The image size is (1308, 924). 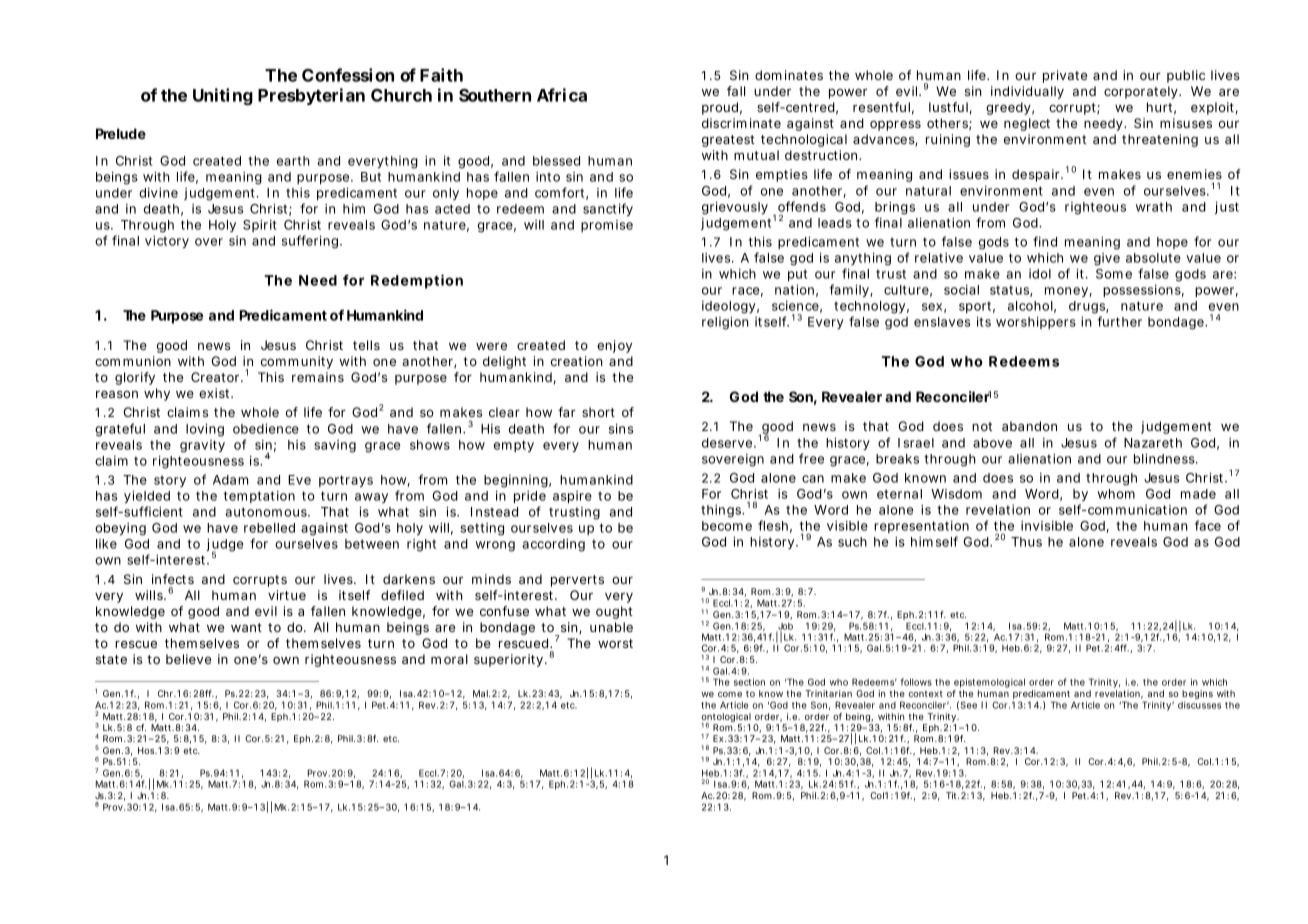 I want to click on whom, so click(x=1116, y=494).
